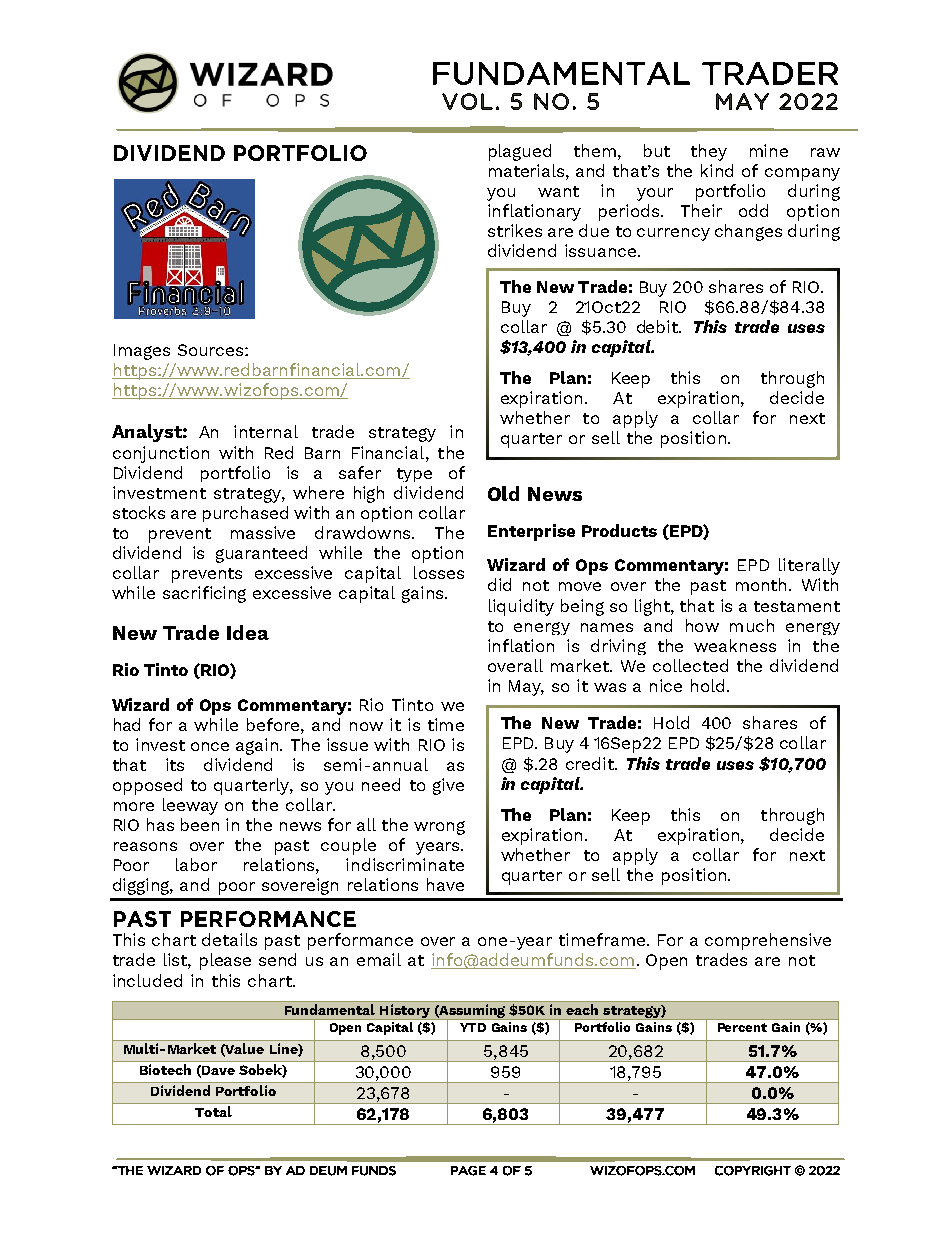  What do you see at coordinates (266, 431) in the screenshot?
I see `internal` at bounding box center [266, 431].
